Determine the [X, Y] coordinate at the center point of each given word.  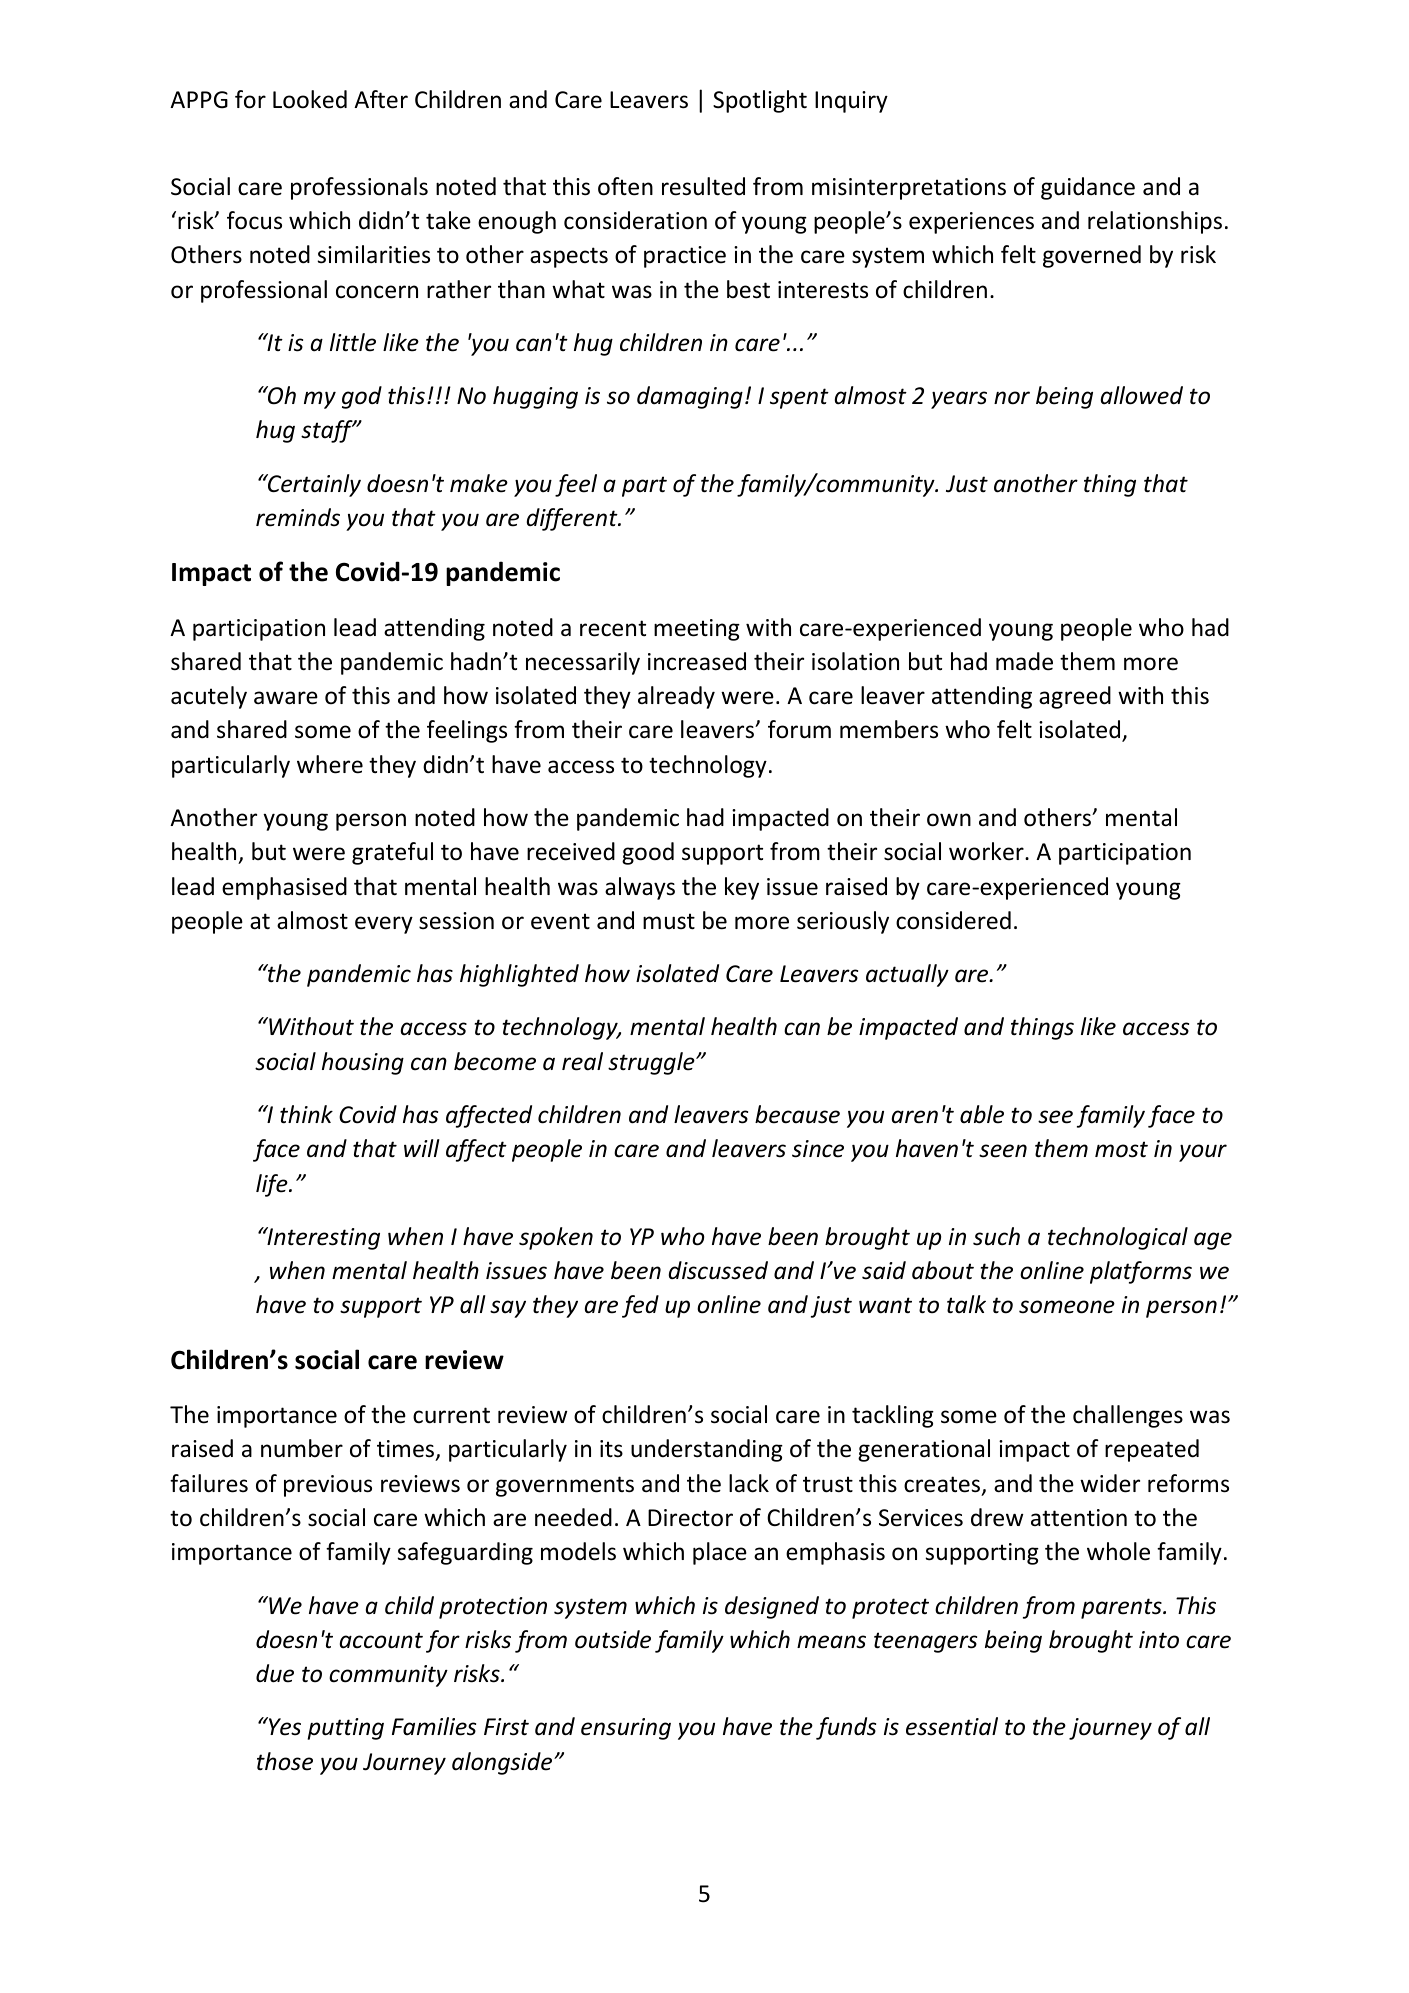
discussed [718, 1270]
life [273, 1185]
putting [345, 1729]
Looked [310, 99]
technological [1118, 1238]
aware [286, 698]
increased [697, 661]
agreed [1075, 697]
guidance [1088, 188]
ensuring [626, 1729]
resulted [703, 186]
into [1159, 1640]
